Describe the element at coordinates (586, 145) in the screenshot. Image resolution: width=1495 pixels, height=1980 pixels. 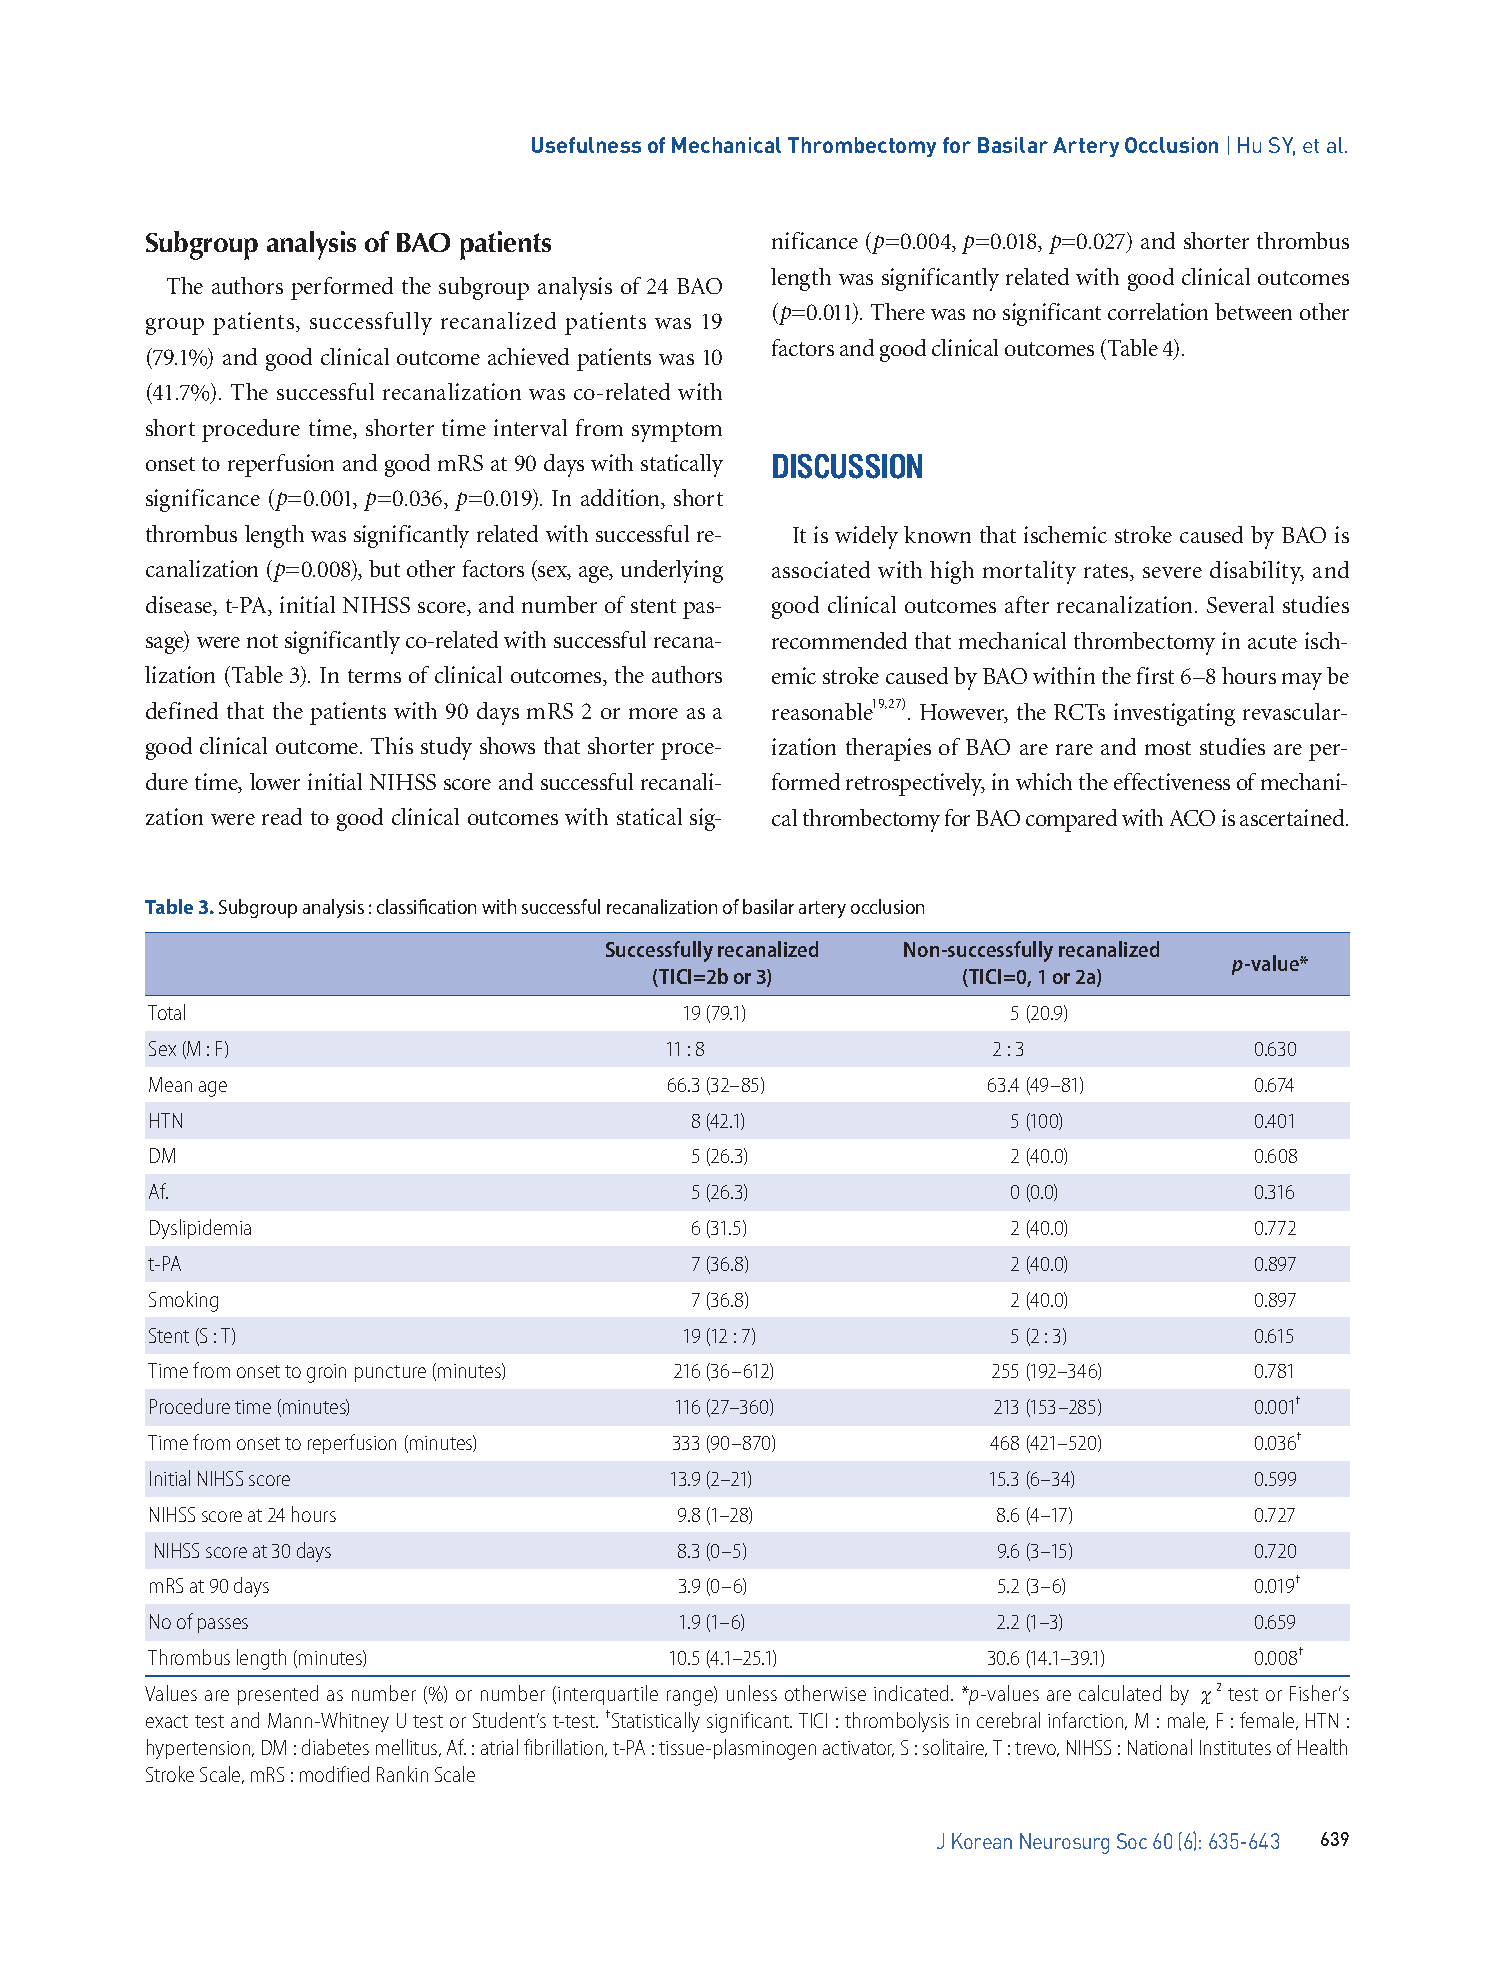
I see `Usefulness` at that location.
